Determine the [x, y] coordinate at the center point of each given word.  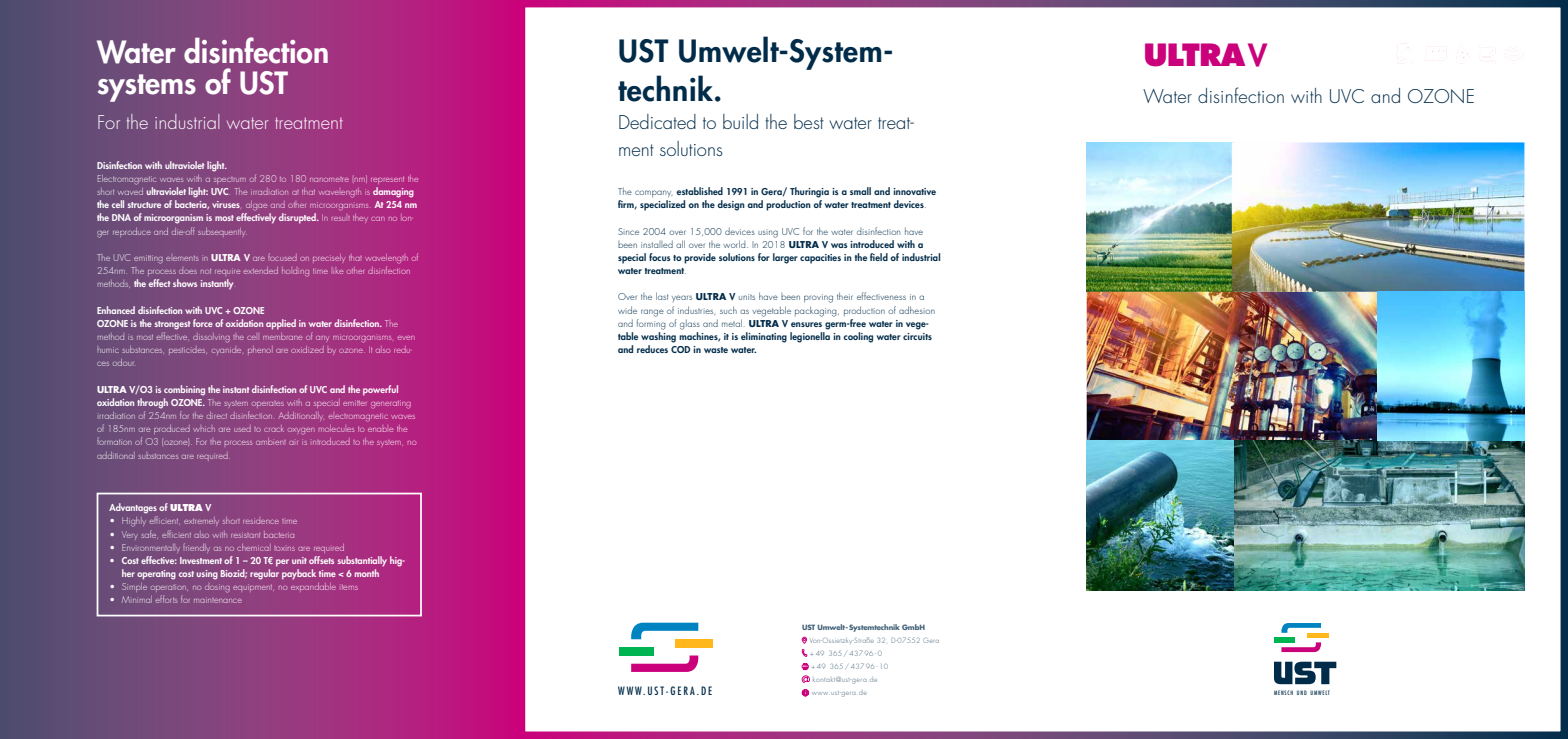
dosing [217, 588]
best [809, 121]
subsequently [222, 232]
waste [716, 350]
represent [387, 180]
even [406, 338]
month [367, 573]
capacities [820, 259]
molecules [336, 428]
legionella [810, 337]
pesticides [188, 350]
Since [628, 231]
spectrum [230, 180]
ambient [271, 441]
